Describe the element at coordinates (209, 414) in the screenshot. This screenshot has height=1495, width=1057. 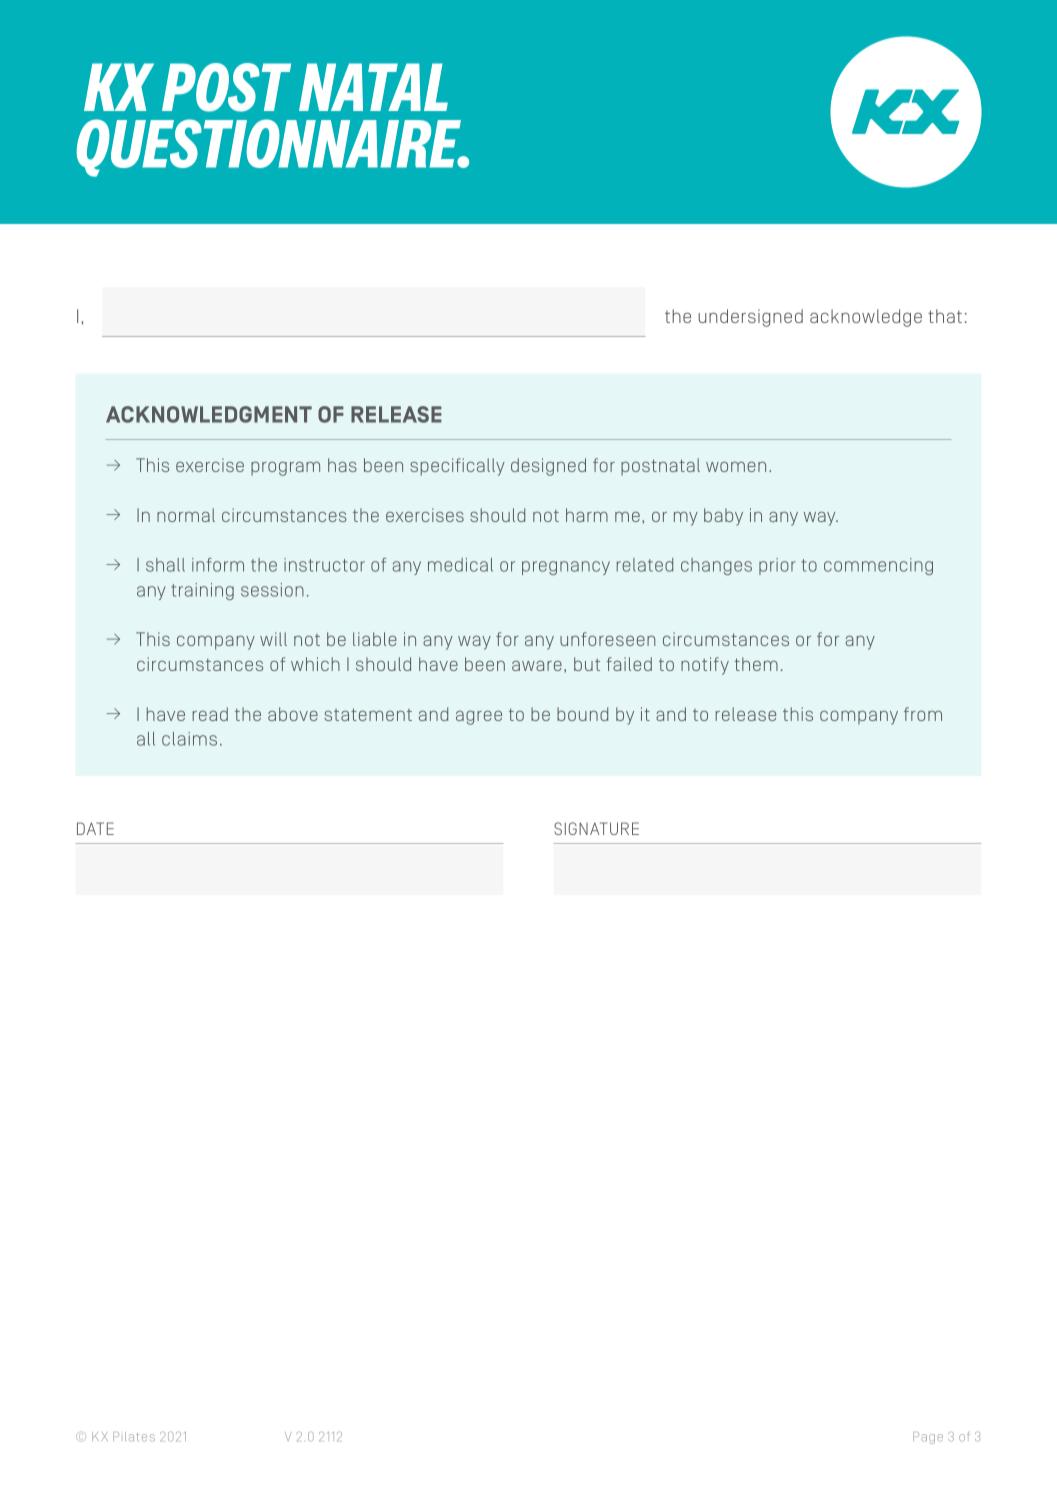
I see `ACKNOWLEDGMENT` at that location.
